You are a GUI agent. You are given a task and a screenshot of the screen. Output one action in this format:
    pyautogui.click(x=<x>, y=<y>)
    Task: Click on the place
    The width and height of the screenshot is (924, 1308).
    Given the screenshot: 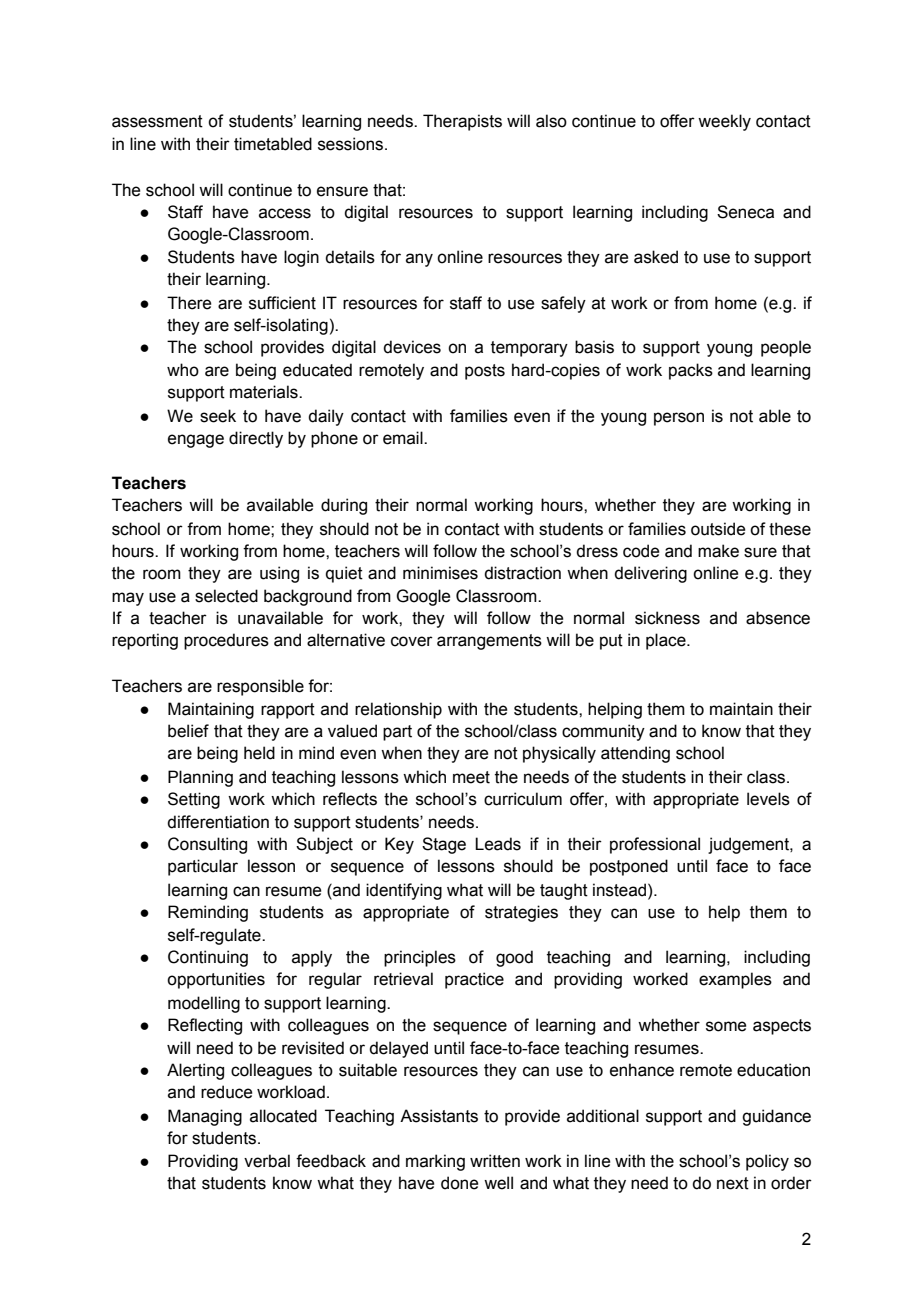 What is the action you would take?
    pyautogui.click(x=667, y=641)
